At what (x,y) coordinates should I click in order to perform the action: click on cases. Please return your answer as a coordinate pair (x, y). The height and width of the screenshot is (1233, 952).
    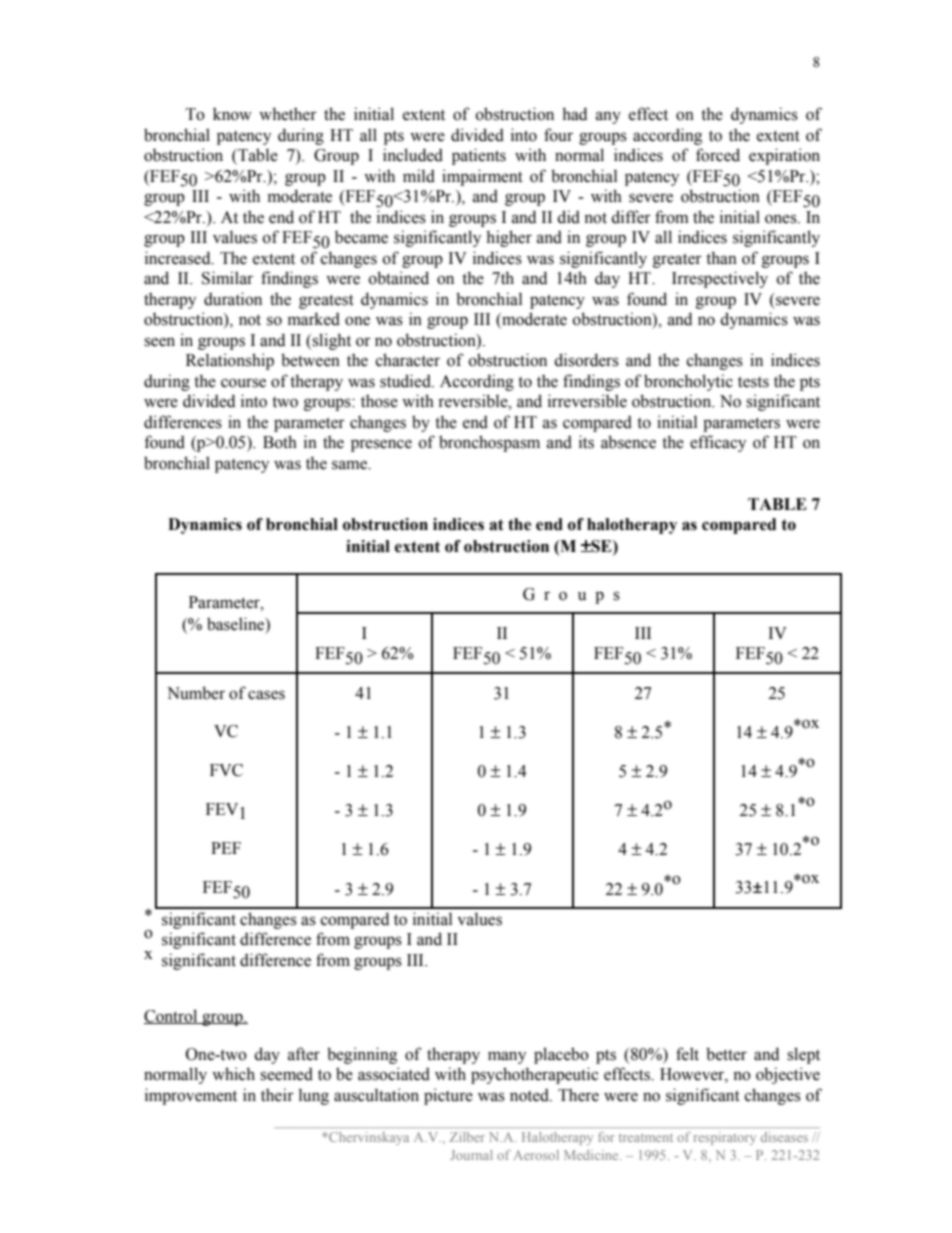
    Looking at the image, I should click on (266, 695).
